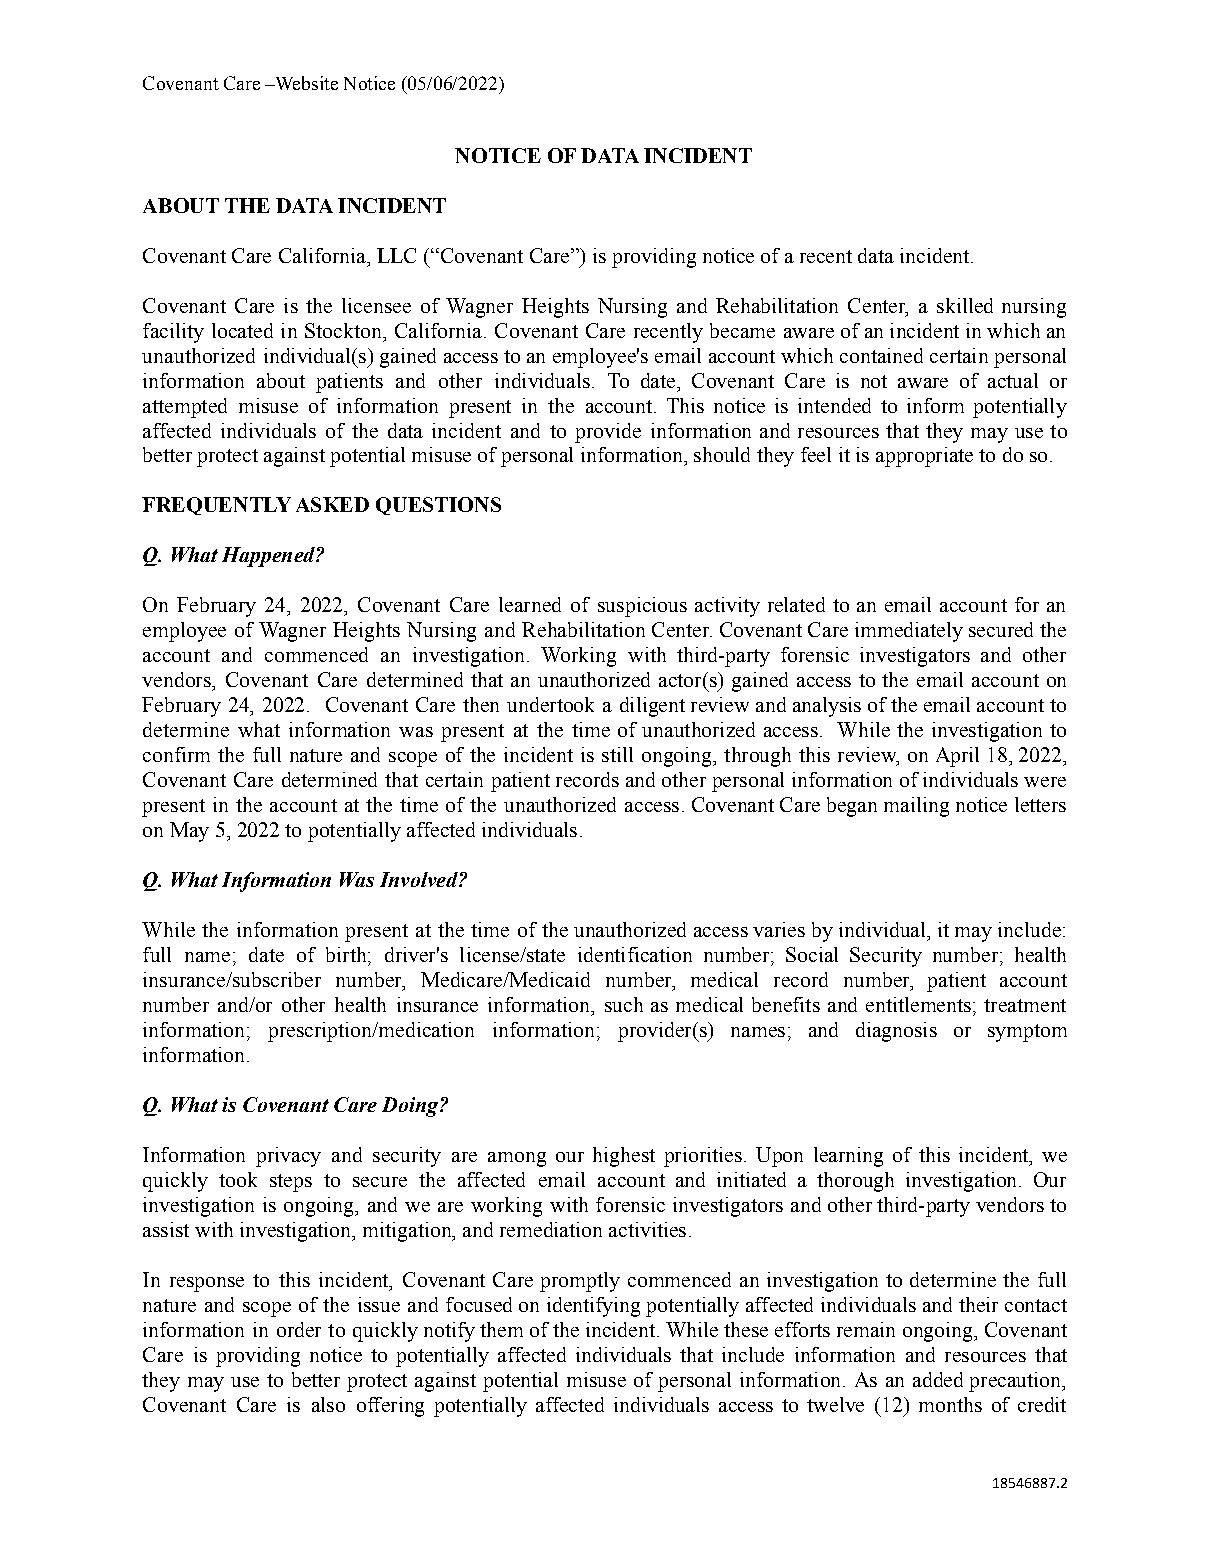 The width and height of the image is (1210, 1565). Describe the element at coordinates (305, 83) in the image. I see `Website` at that location.
